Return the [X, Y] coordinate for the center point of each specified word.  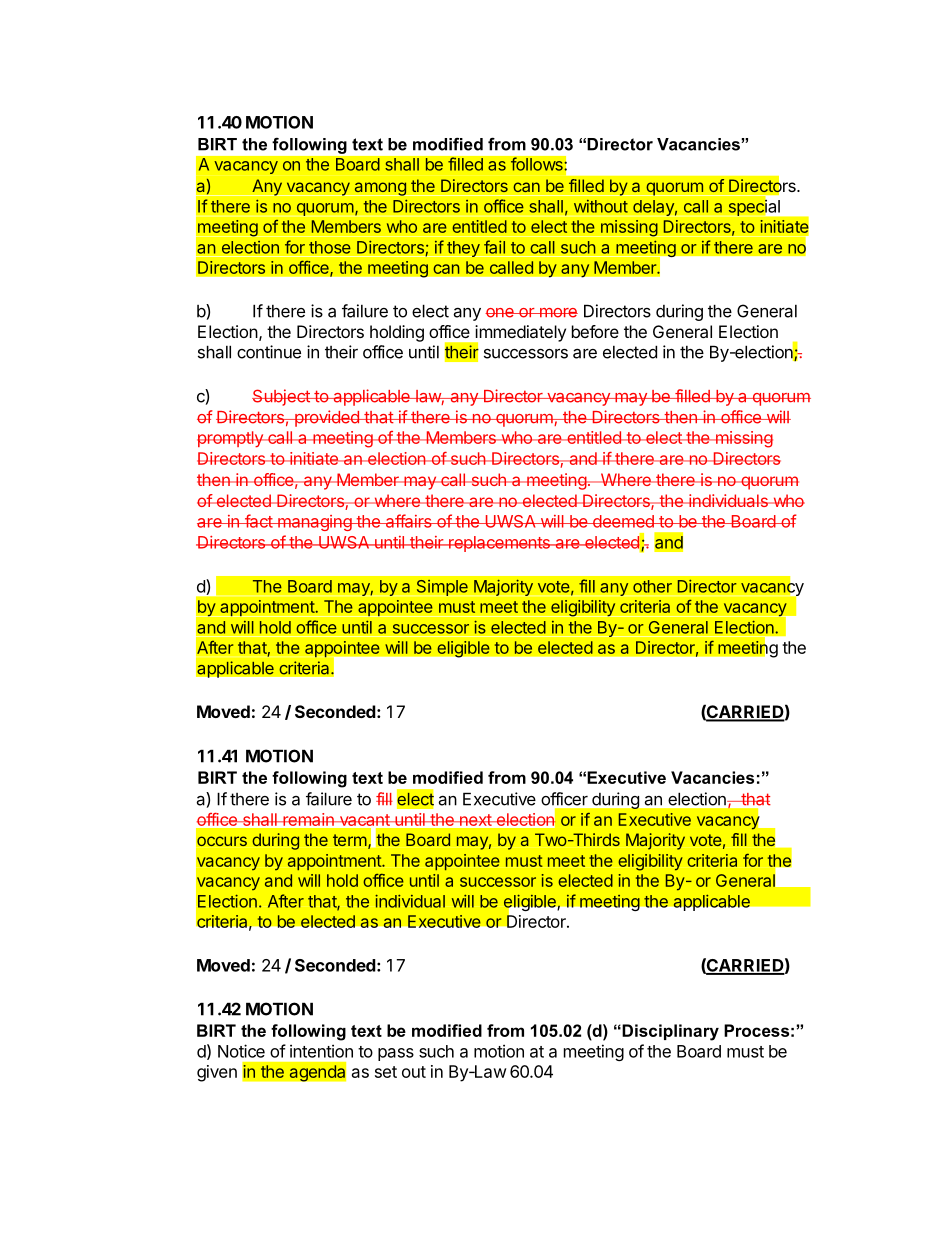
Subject [282, 397]
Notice [241, 1051]
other [652, 586]
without [601, 206]
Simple [442, 588]
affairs [408, 521]
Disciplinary [669, 1032]
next [475, 820]
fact [258, 521]
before [595, 331]
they [463, 249]
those [330, 247]
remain [308, 819]
